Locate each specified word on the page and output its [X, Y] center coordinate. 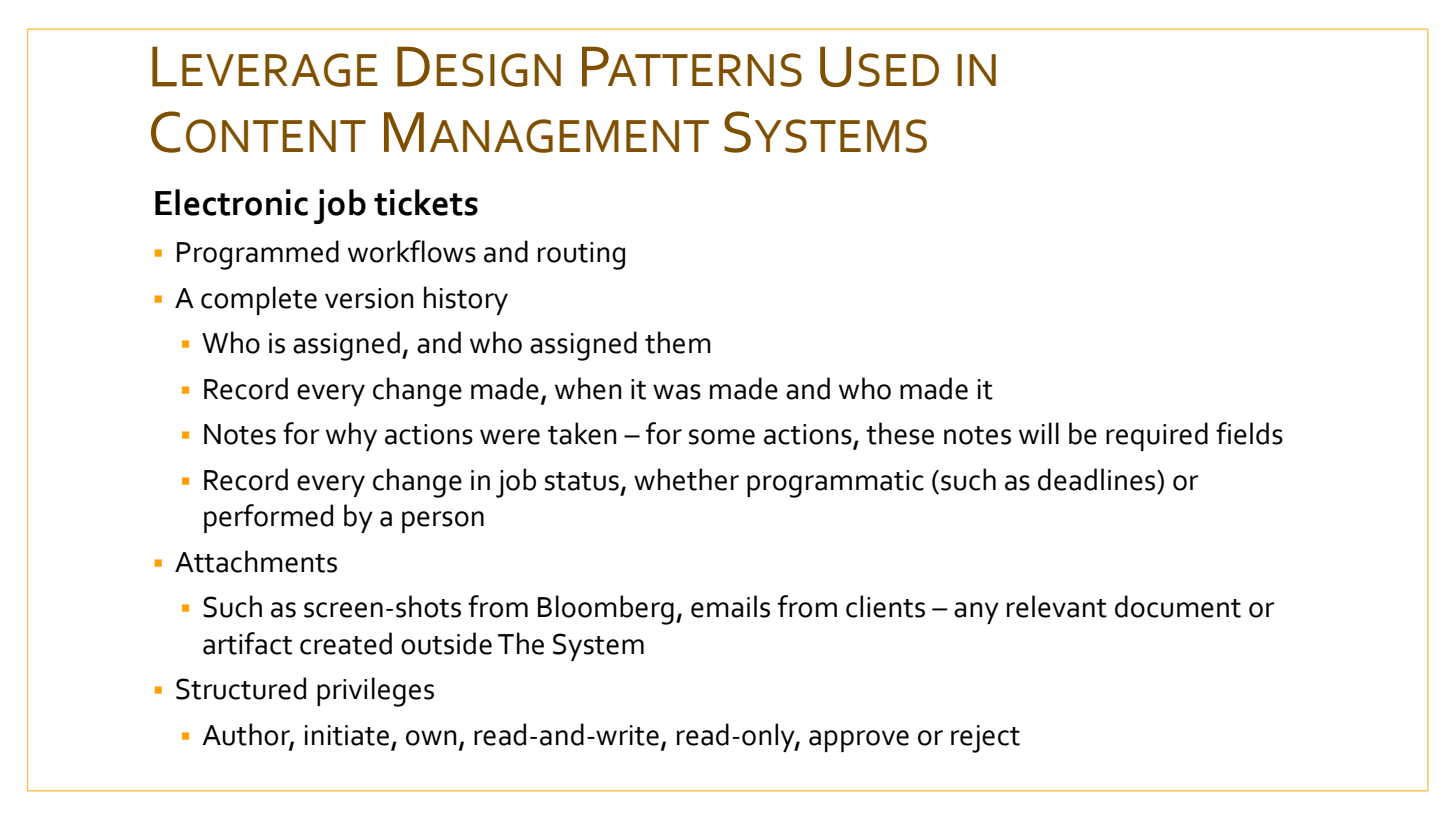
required [1157, 436]
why [351, 436]
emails [730, 606]
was [677, 392]
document [1178, 606]
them [678, 342]
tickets [426, 202]
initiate [347, 735]
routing [581, 256]
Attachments [256, 561]
